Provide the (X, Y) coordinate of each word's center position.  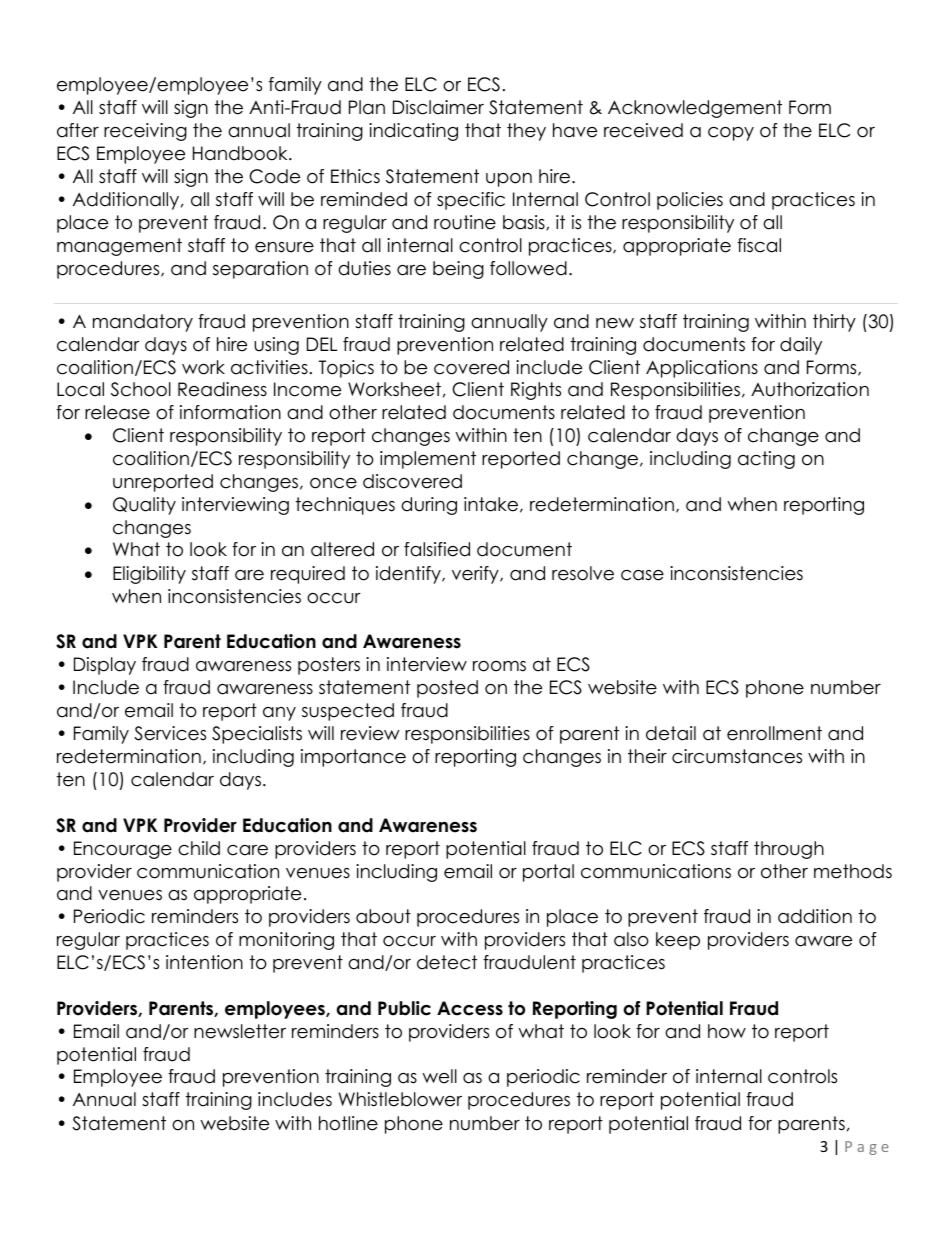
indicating (413, 132)
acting (766, 460)
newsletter (240, 1031)
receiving (145, 132)
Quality (144, 506)
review (370, 733)
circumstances (737, 756)
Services (170, 733)
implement (428, 460)
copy (731, 134)
